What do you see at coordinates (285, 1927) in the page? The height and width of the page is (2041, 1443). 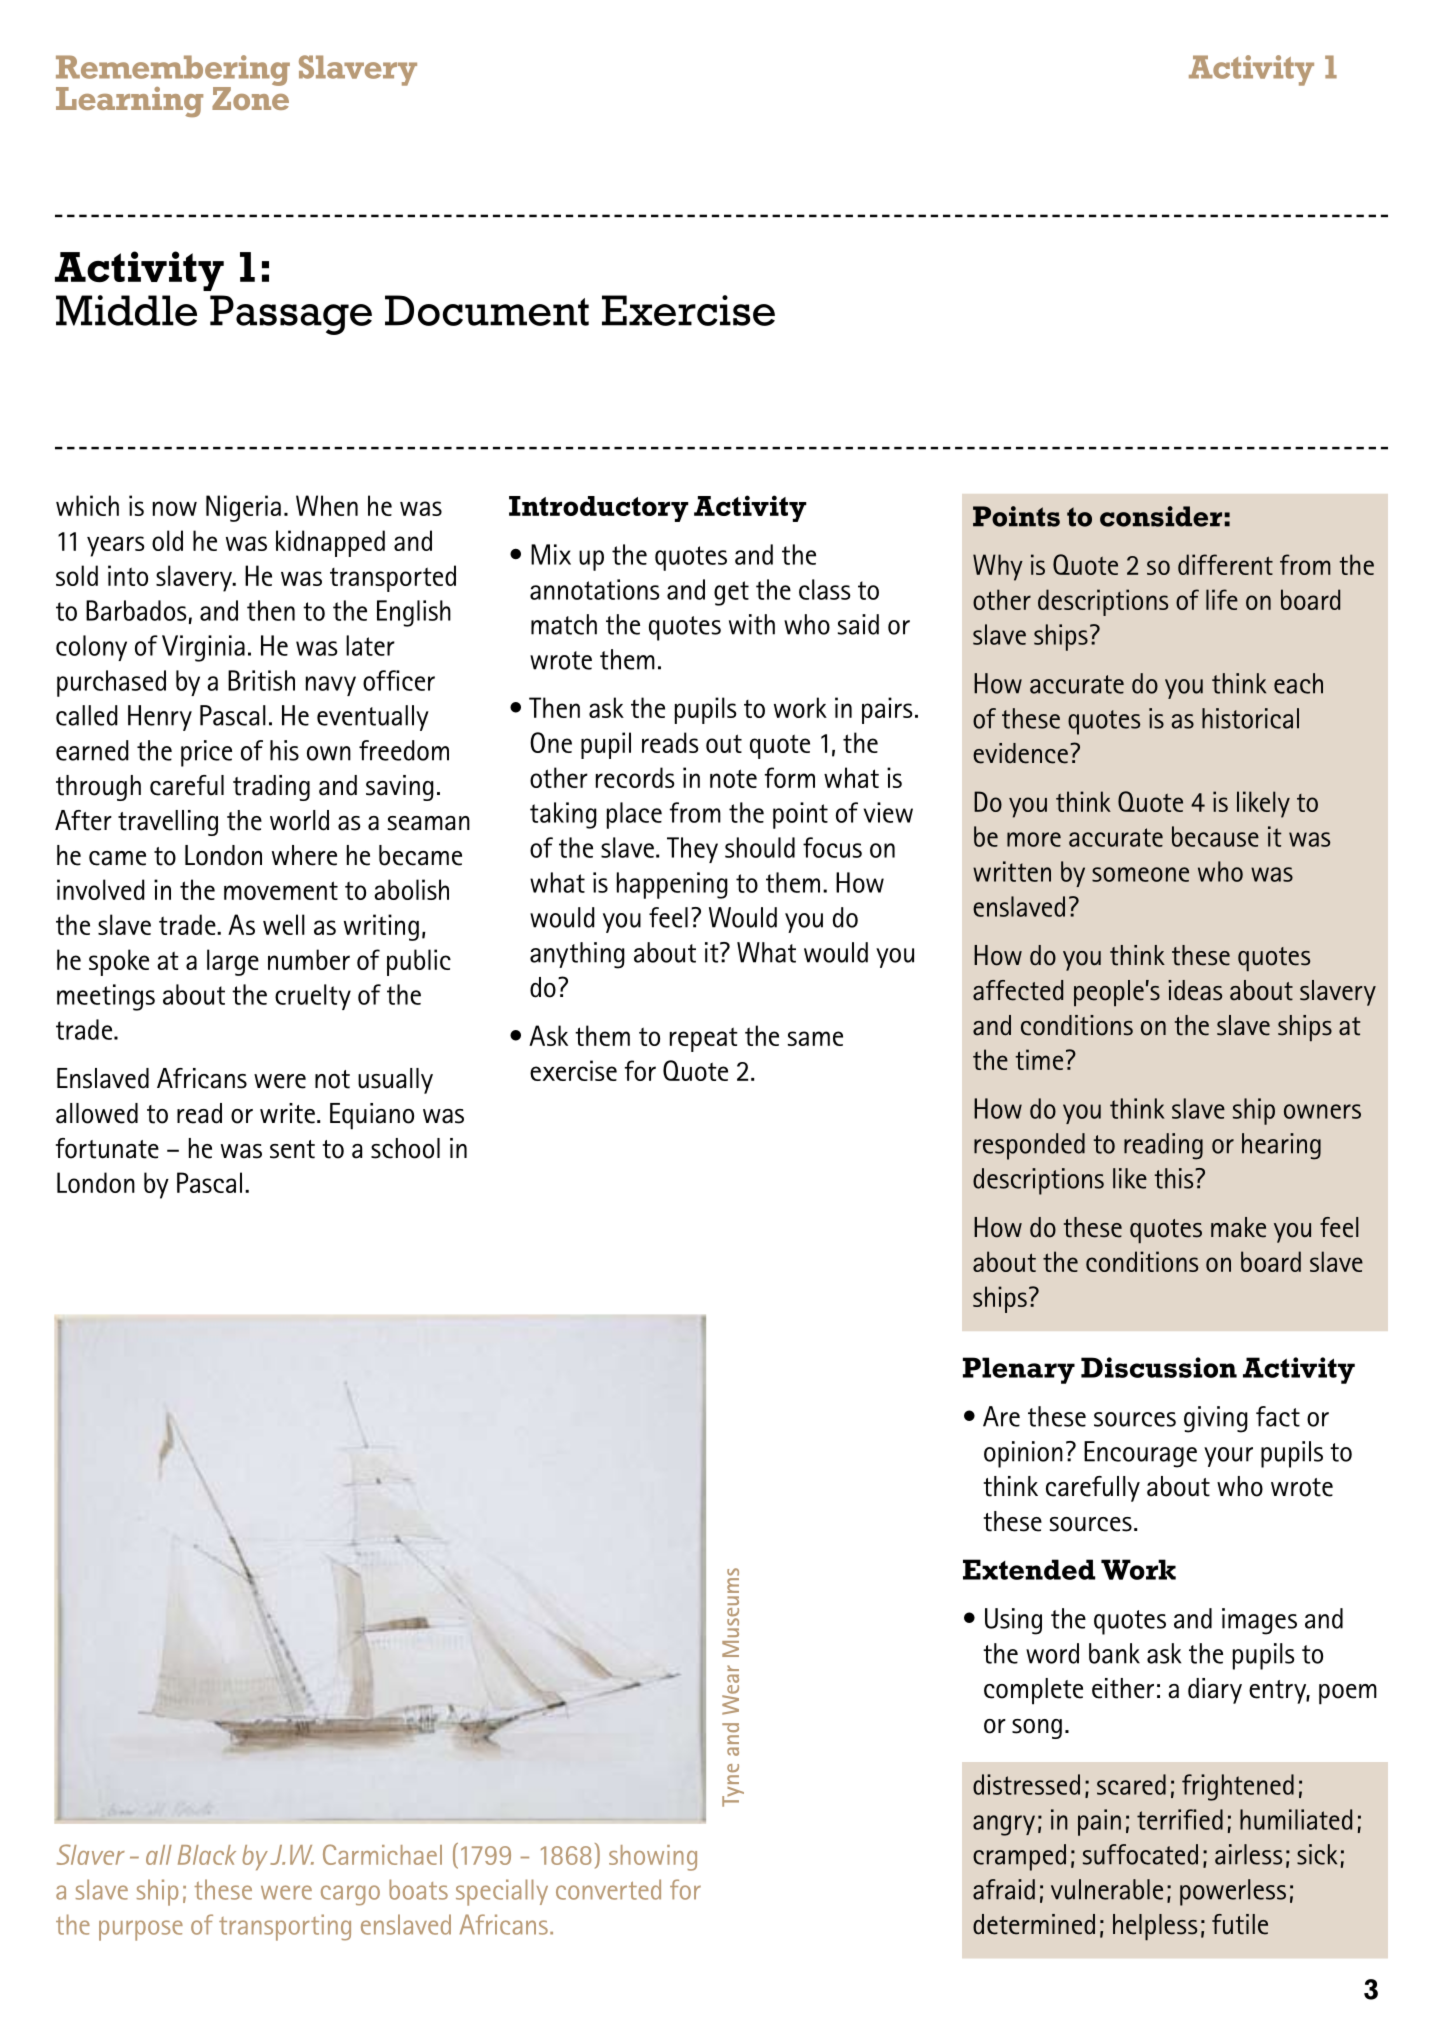 I see `transporting` at bounding box center [285, 1927].
